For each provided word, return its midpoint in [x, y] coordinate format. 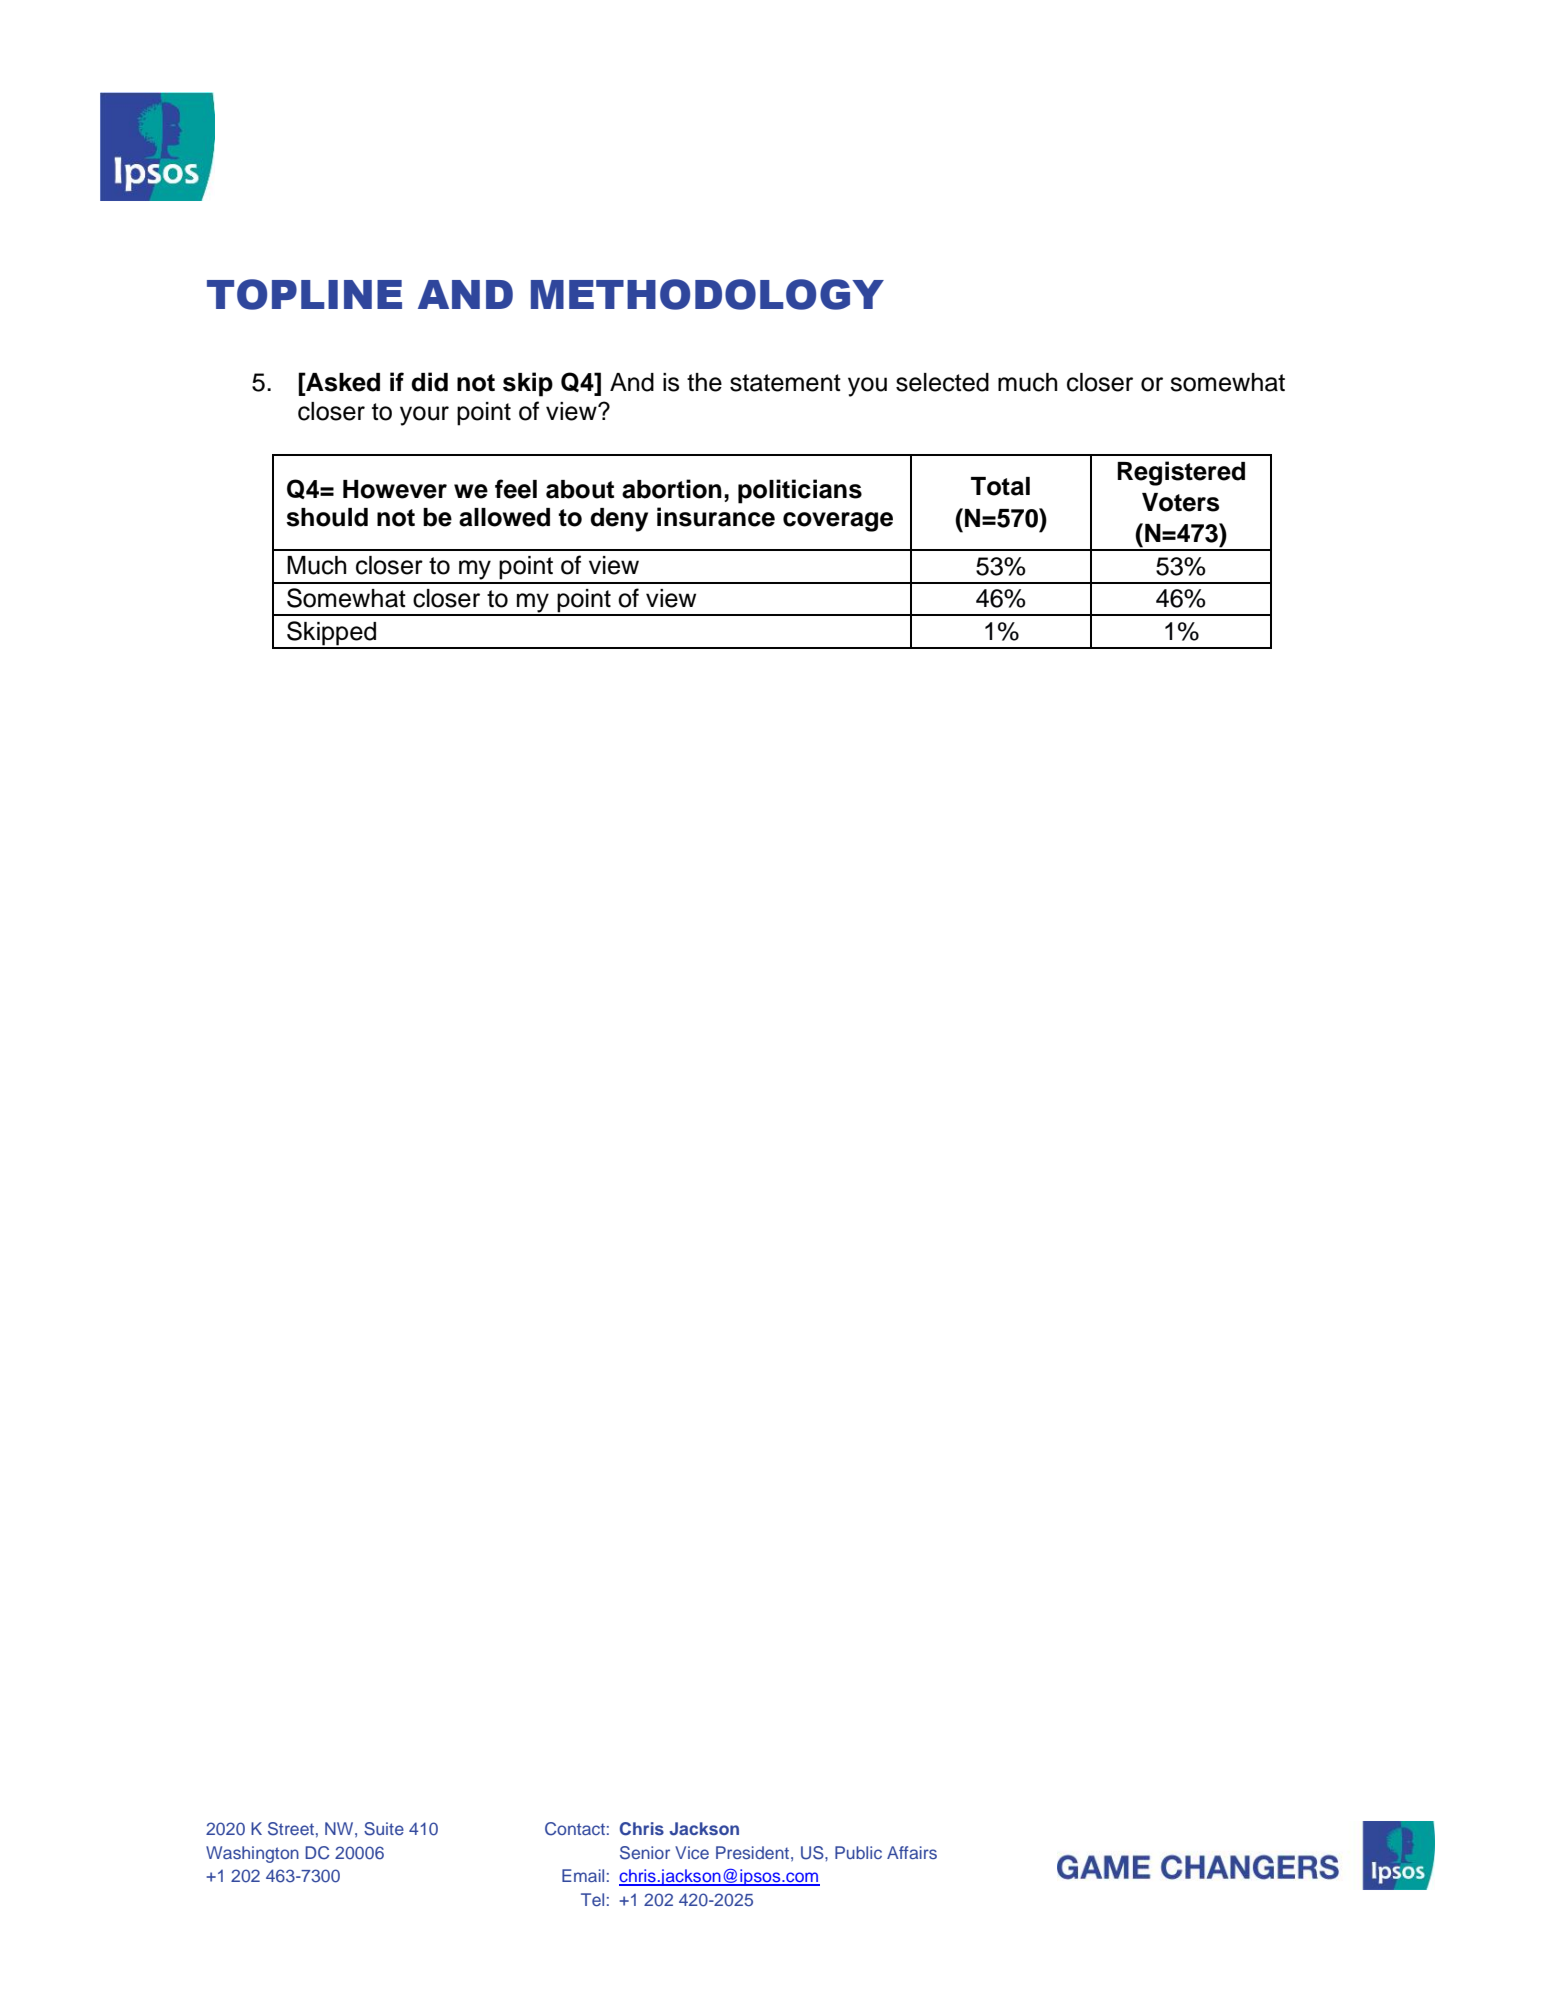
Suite [384, 1829]
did [429, 382]
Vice [692, 1852]
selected [942, 382]
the [704, 382]
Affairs [912, 1852]
